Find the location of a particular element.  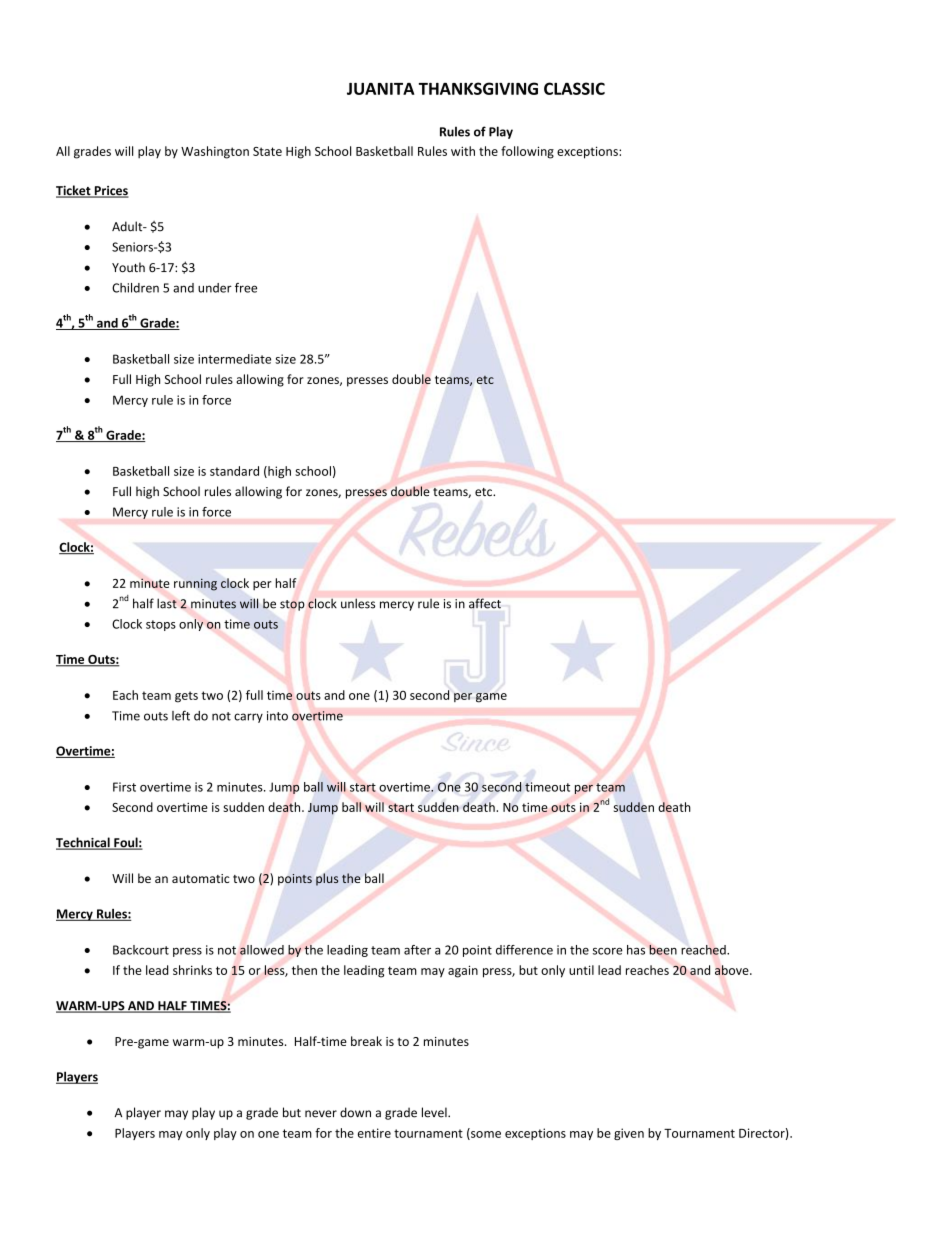

into is located at coordinates (277, 716).
